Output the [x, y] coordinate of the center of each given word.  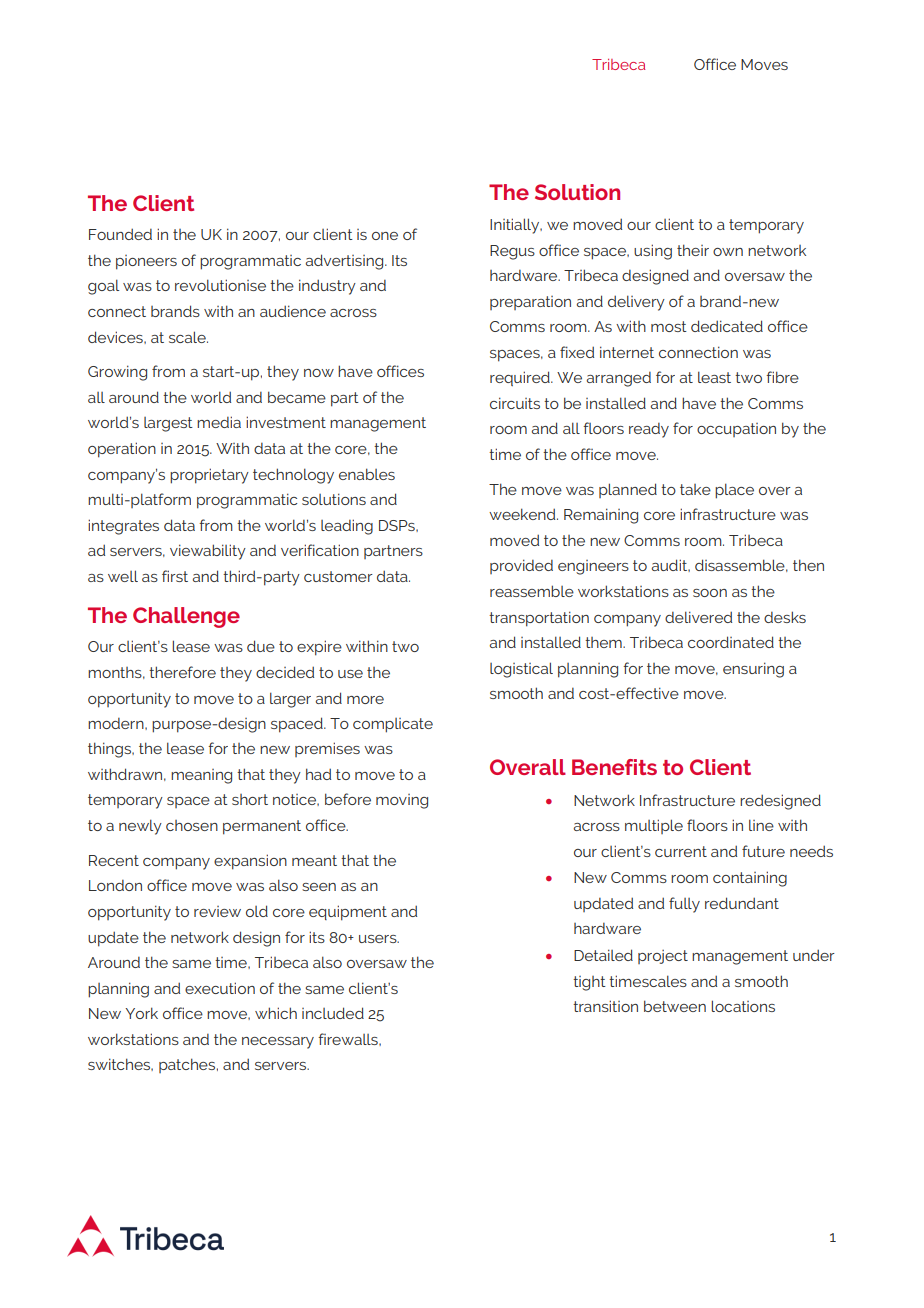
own [728, 252]
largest [168, 424]
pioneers [146, 262]
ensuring [753, 670]
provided [521, 566]
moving [402, 801]
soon [710, 593]
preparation [530, 303]
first [175, 576]
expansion [250, 862]
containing [750, 879]
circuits [515, 403]
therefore [182, 672]
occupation [736, 430]
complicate [393, 725]
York [141, 1013]
